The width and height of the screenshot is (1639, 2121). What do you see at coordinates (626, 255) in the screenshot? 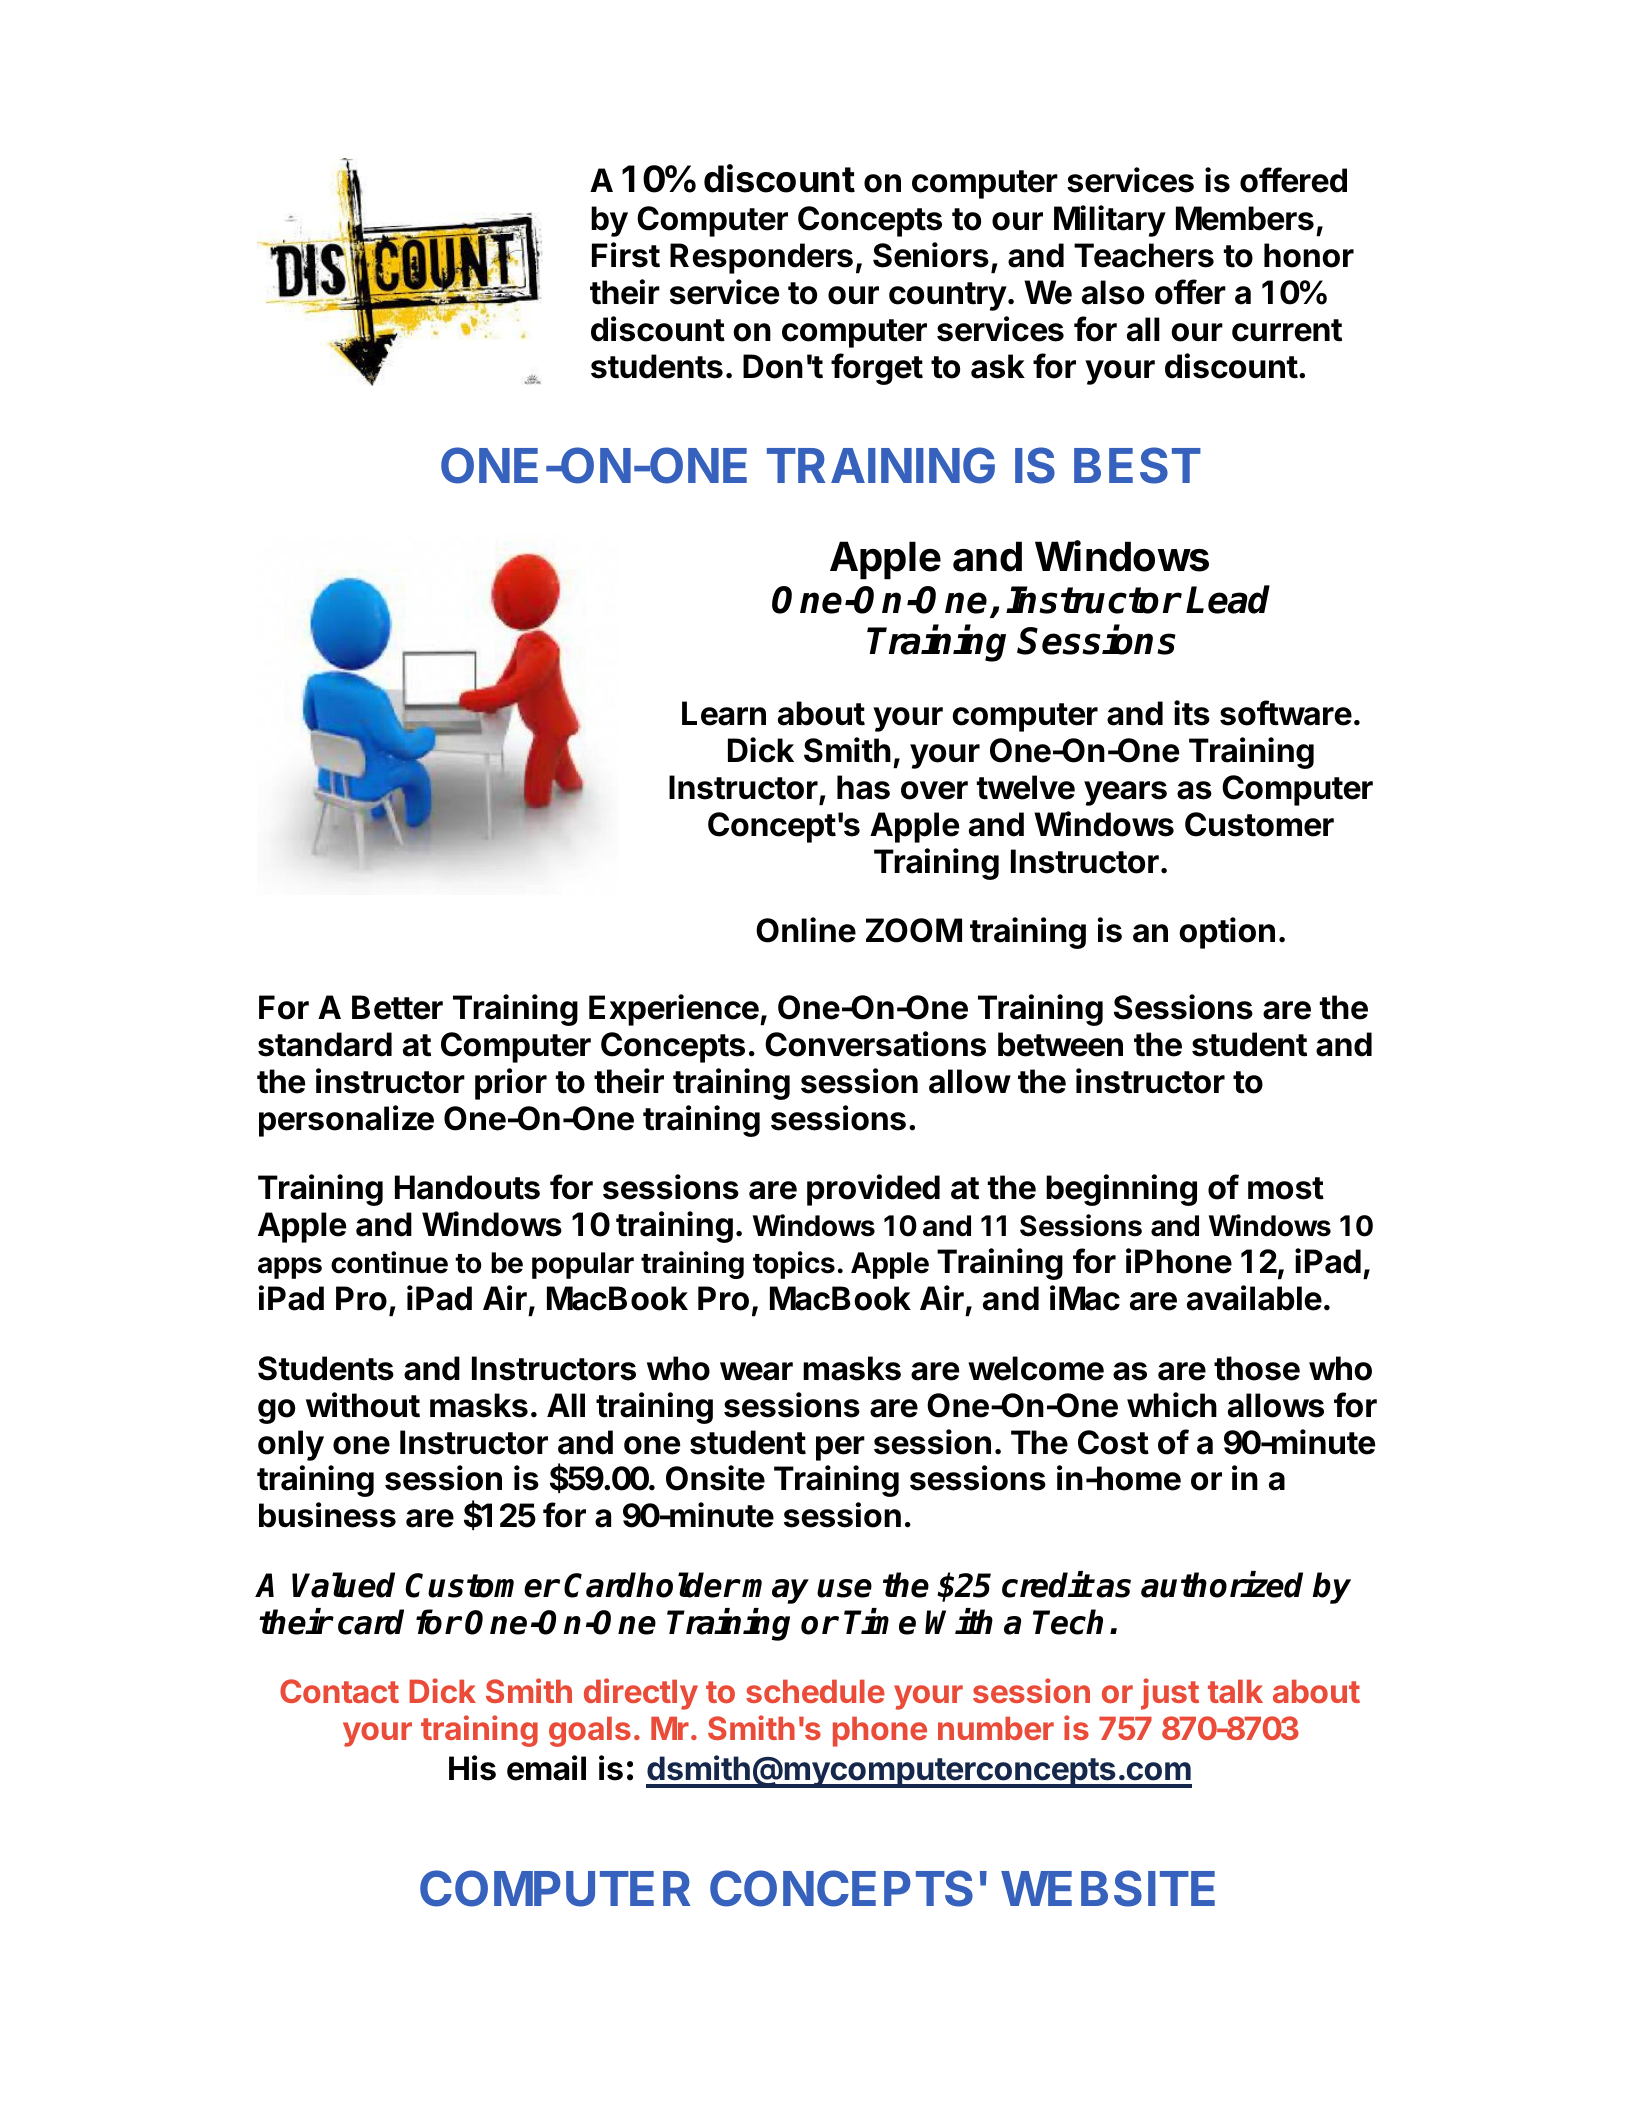
I see `First` at bounding box center [626, 255].
